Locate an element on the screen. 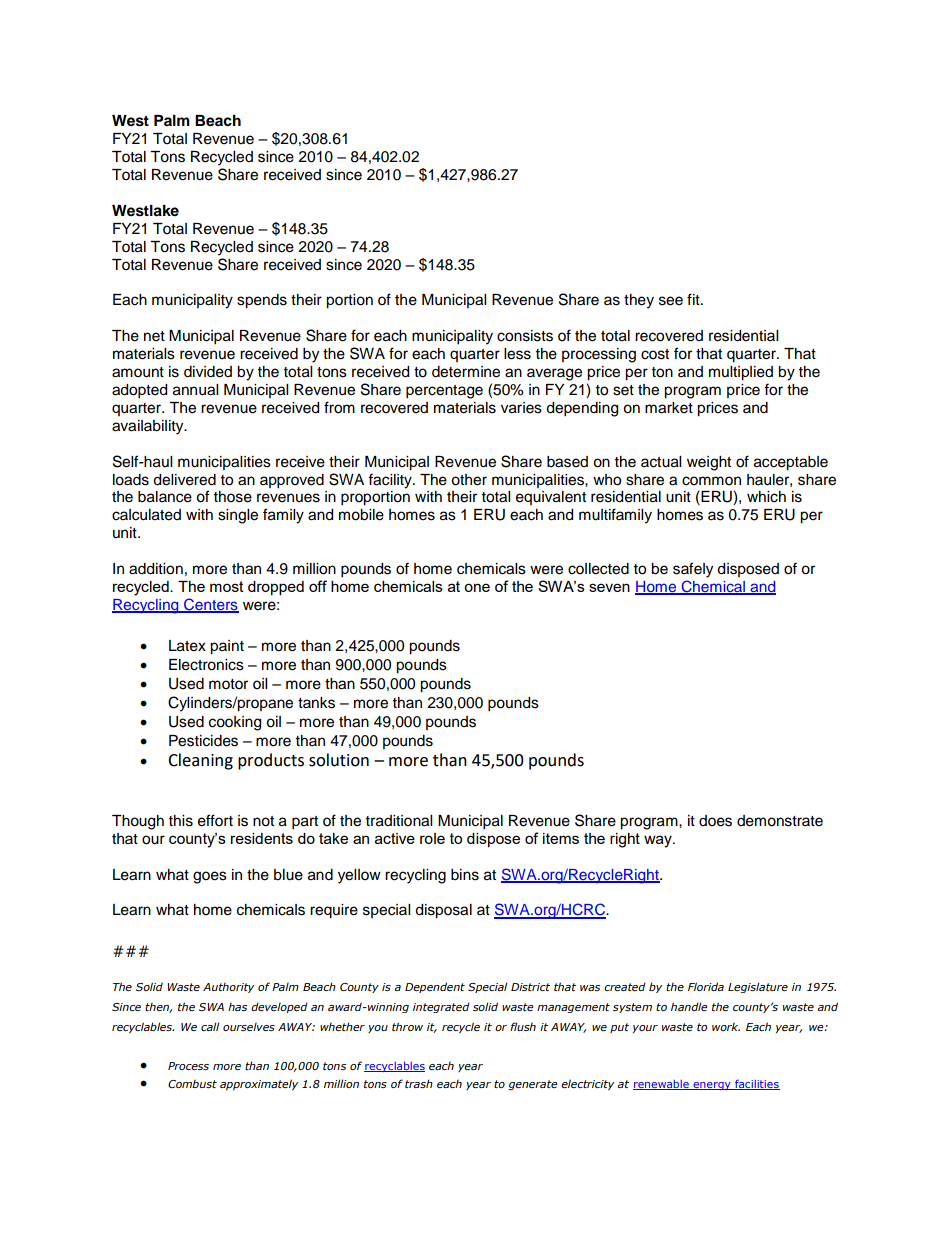 This screenshot has height=1233, width=952. Combust is located at coordinates (192, 1084).
